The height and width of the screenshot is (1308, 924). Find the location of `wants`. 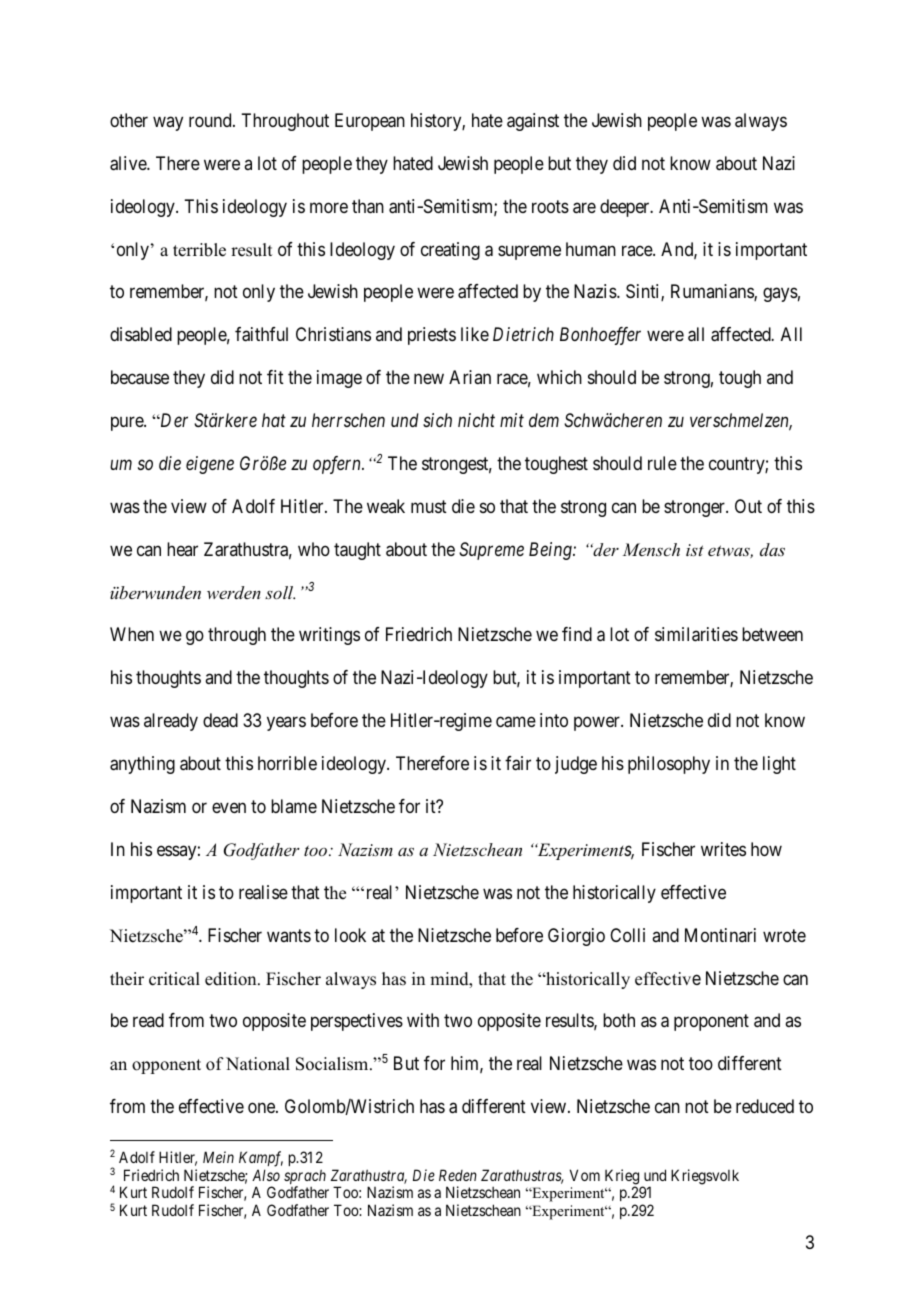

wants is located at coordinates (289, 935).
